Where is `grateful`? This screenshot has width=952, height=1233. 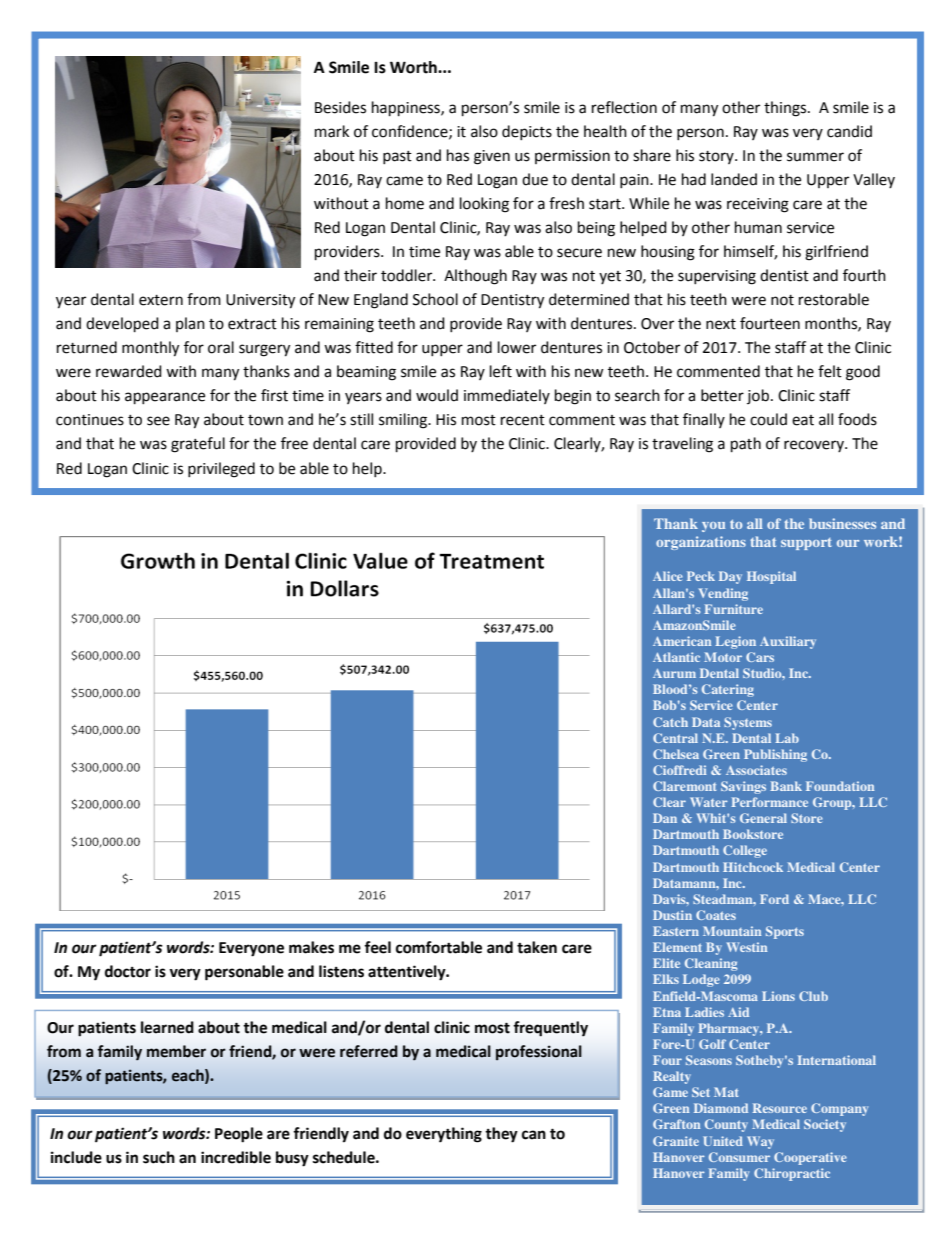 grateful is located at coordinates (198, 445).
